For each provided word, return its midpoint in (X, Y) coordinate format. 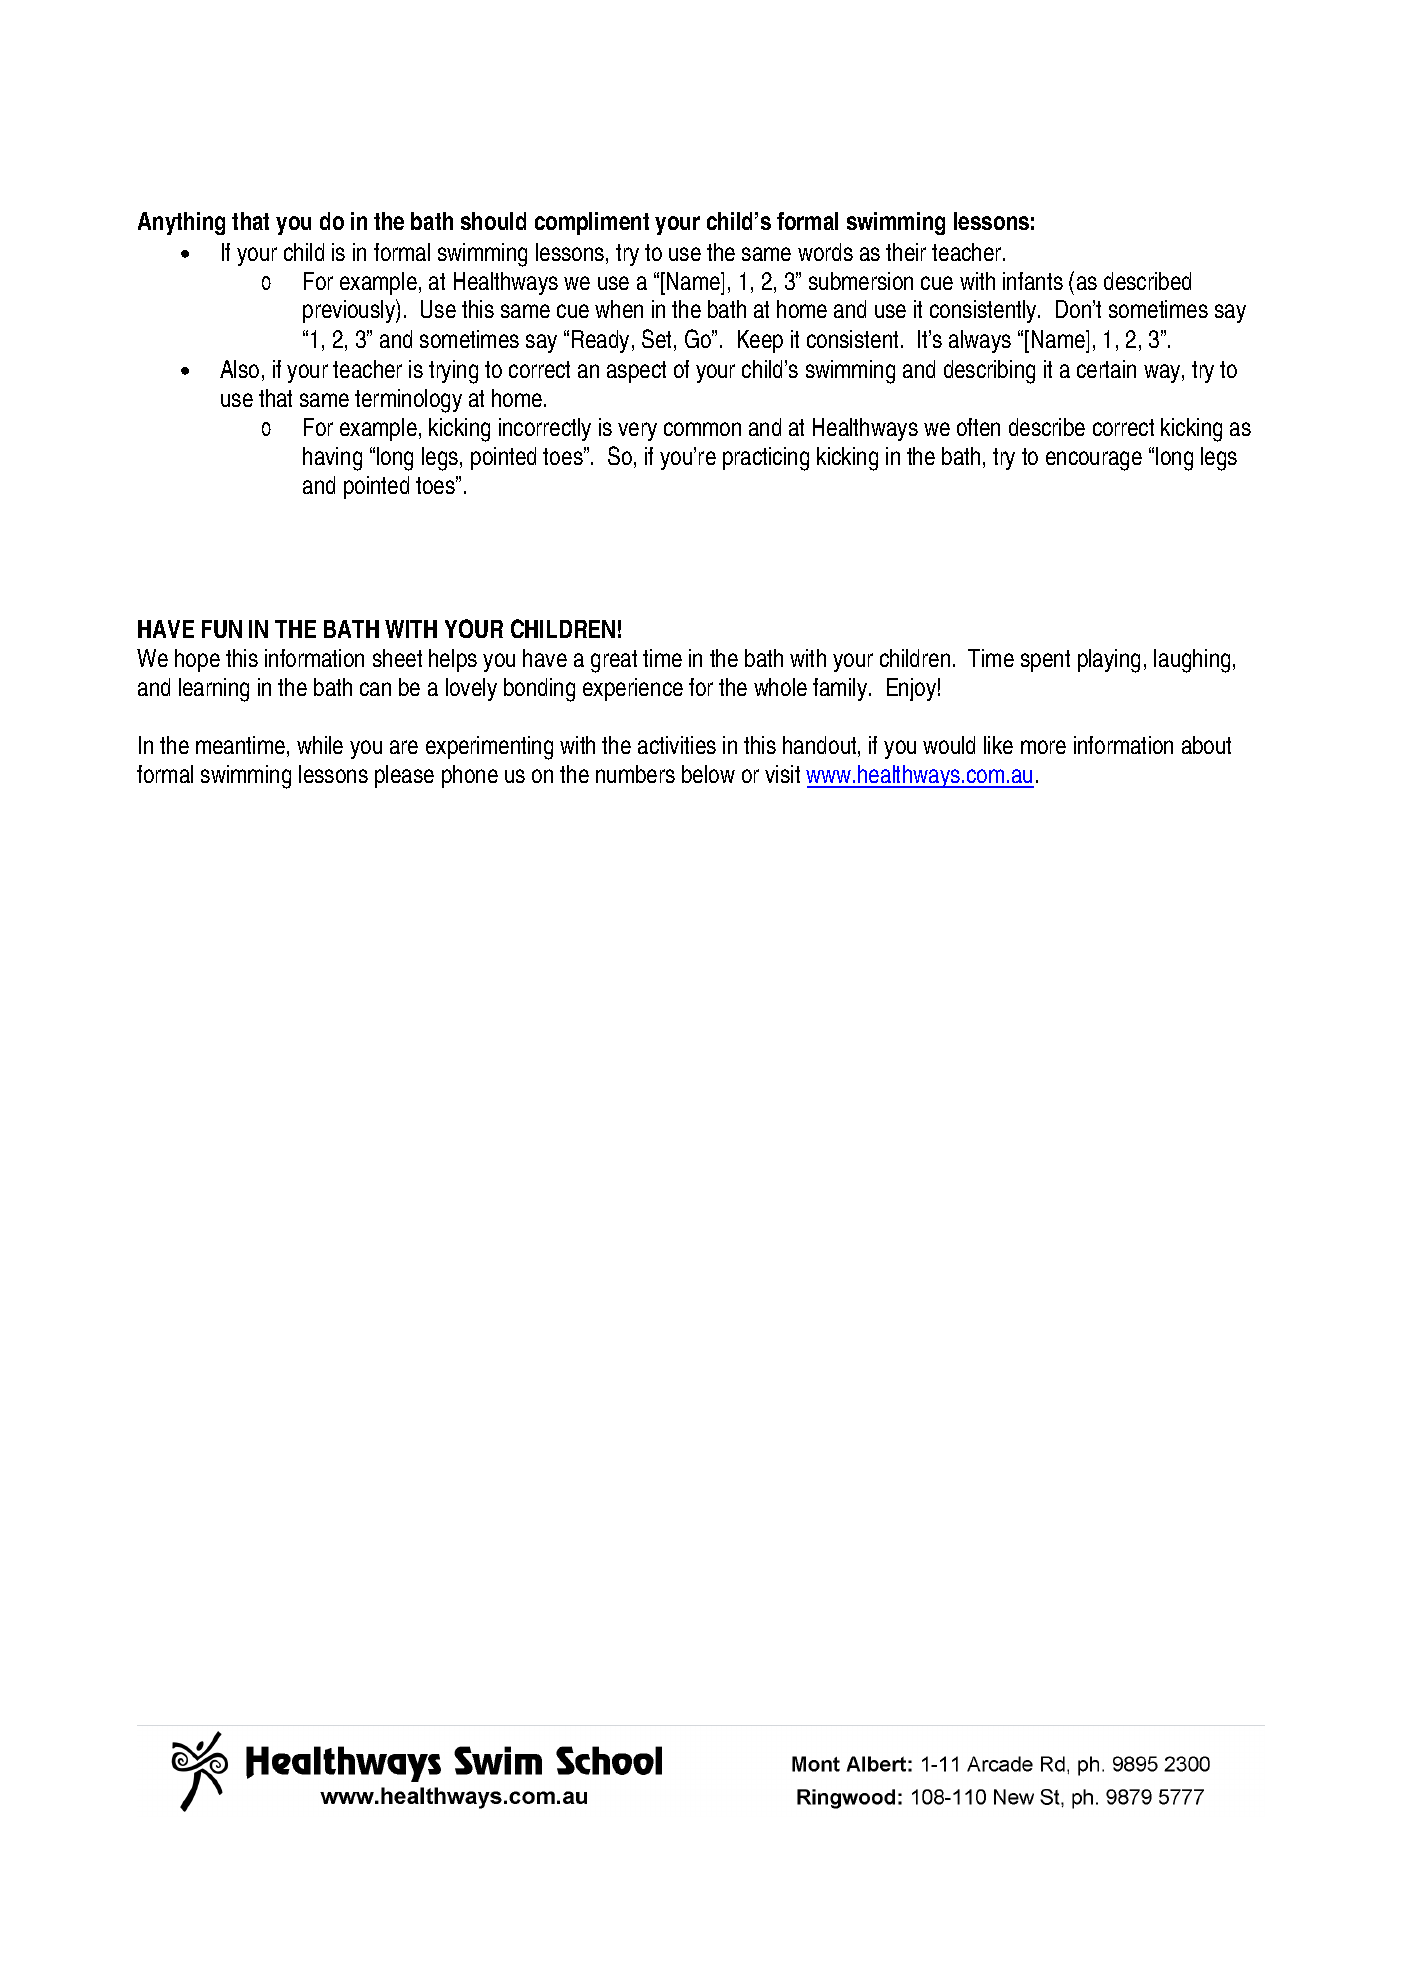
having (332, 459)
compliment (592, 223)
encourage (1094, 461)
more (1043, 747)
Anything (181, 223)
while (320, 745)
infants (1033, 281)
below (708, 774)
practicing (766, 459)
